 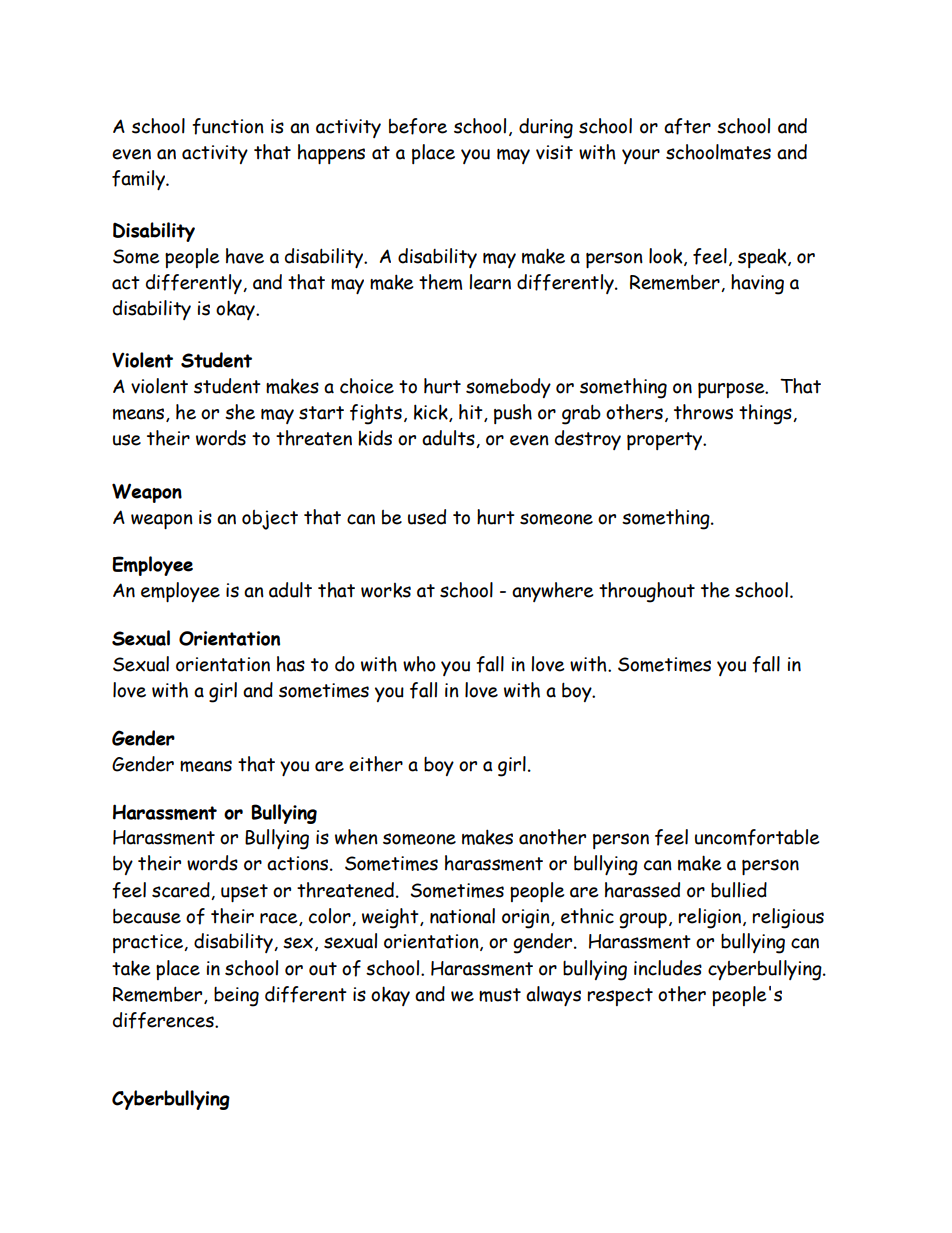 I want to click on she, so click(x=240, y=412).
